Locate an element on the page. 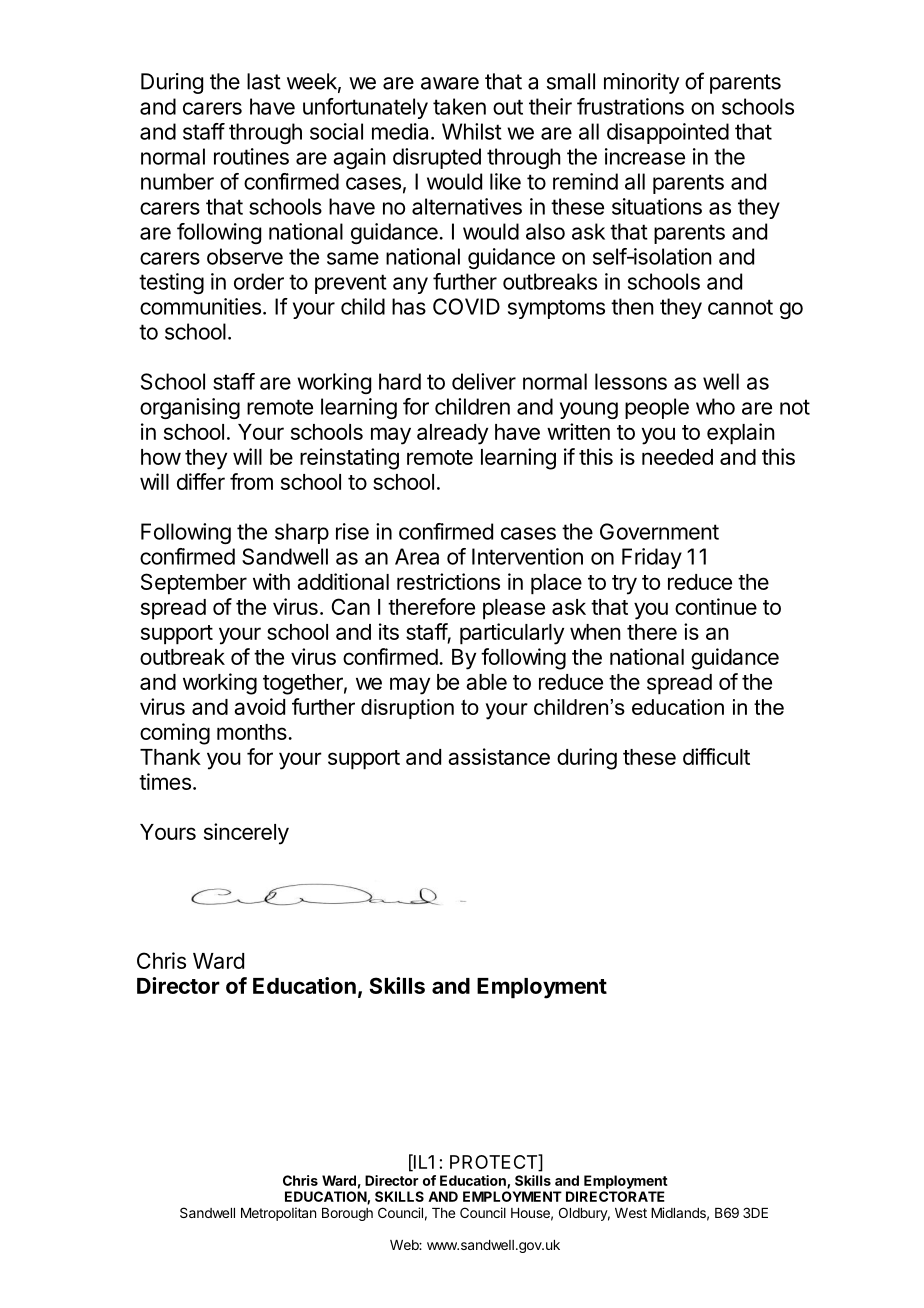 Image resolution: width=924 pixels, height=1308 pixels. taken is located at coordinates (459, 106).
